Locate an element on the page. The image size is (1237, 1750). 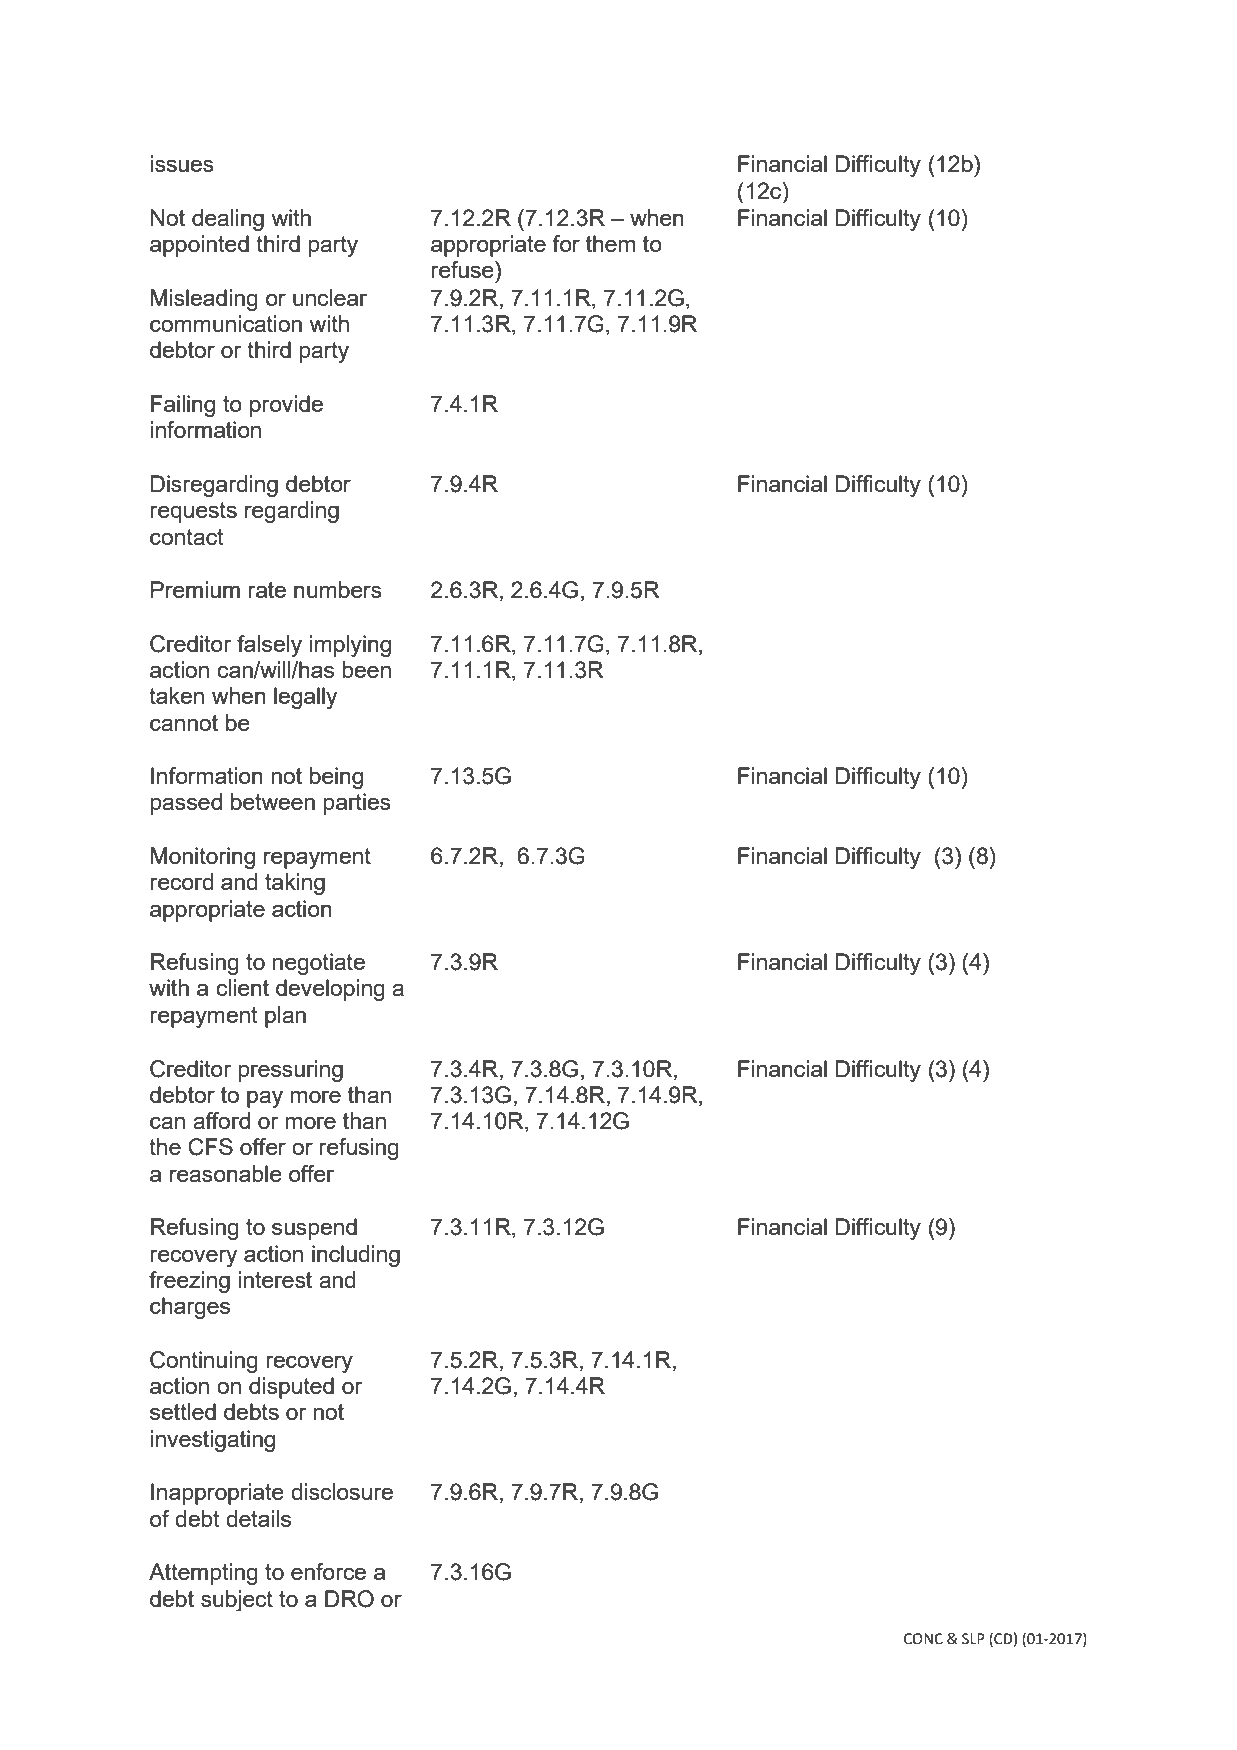
interest is located at coordinates (275, 1279).
